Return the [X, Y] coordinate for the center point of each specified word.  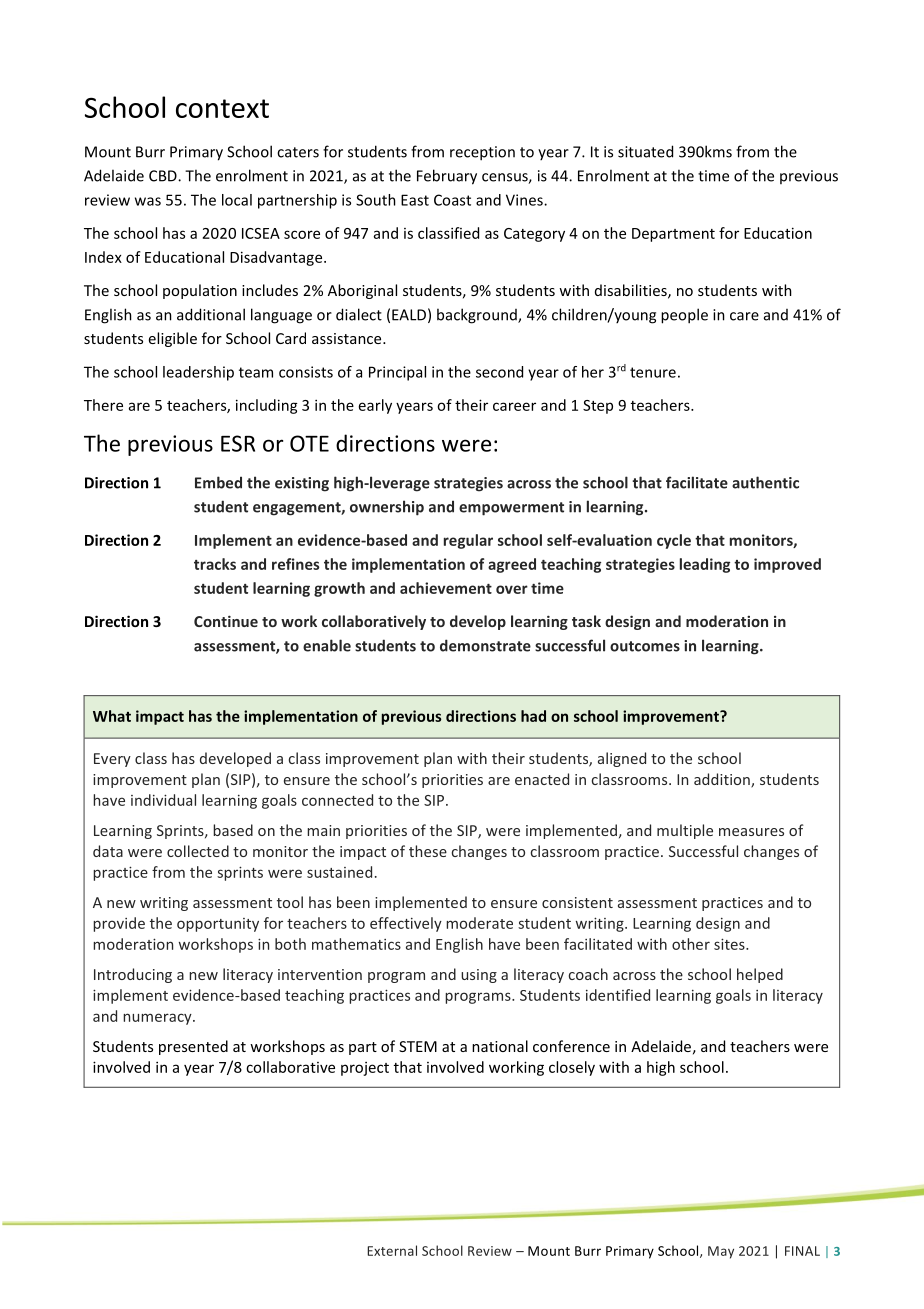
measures [751, 832]
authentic [765, 482]
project [365, 1069]
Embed [218, 482]
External [392, 1250]
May [721, 1252]
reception [482, 153]
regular [468, 541]
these [428, 851]
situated [645, 151]
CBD [164, 176]
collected [198, 851]
